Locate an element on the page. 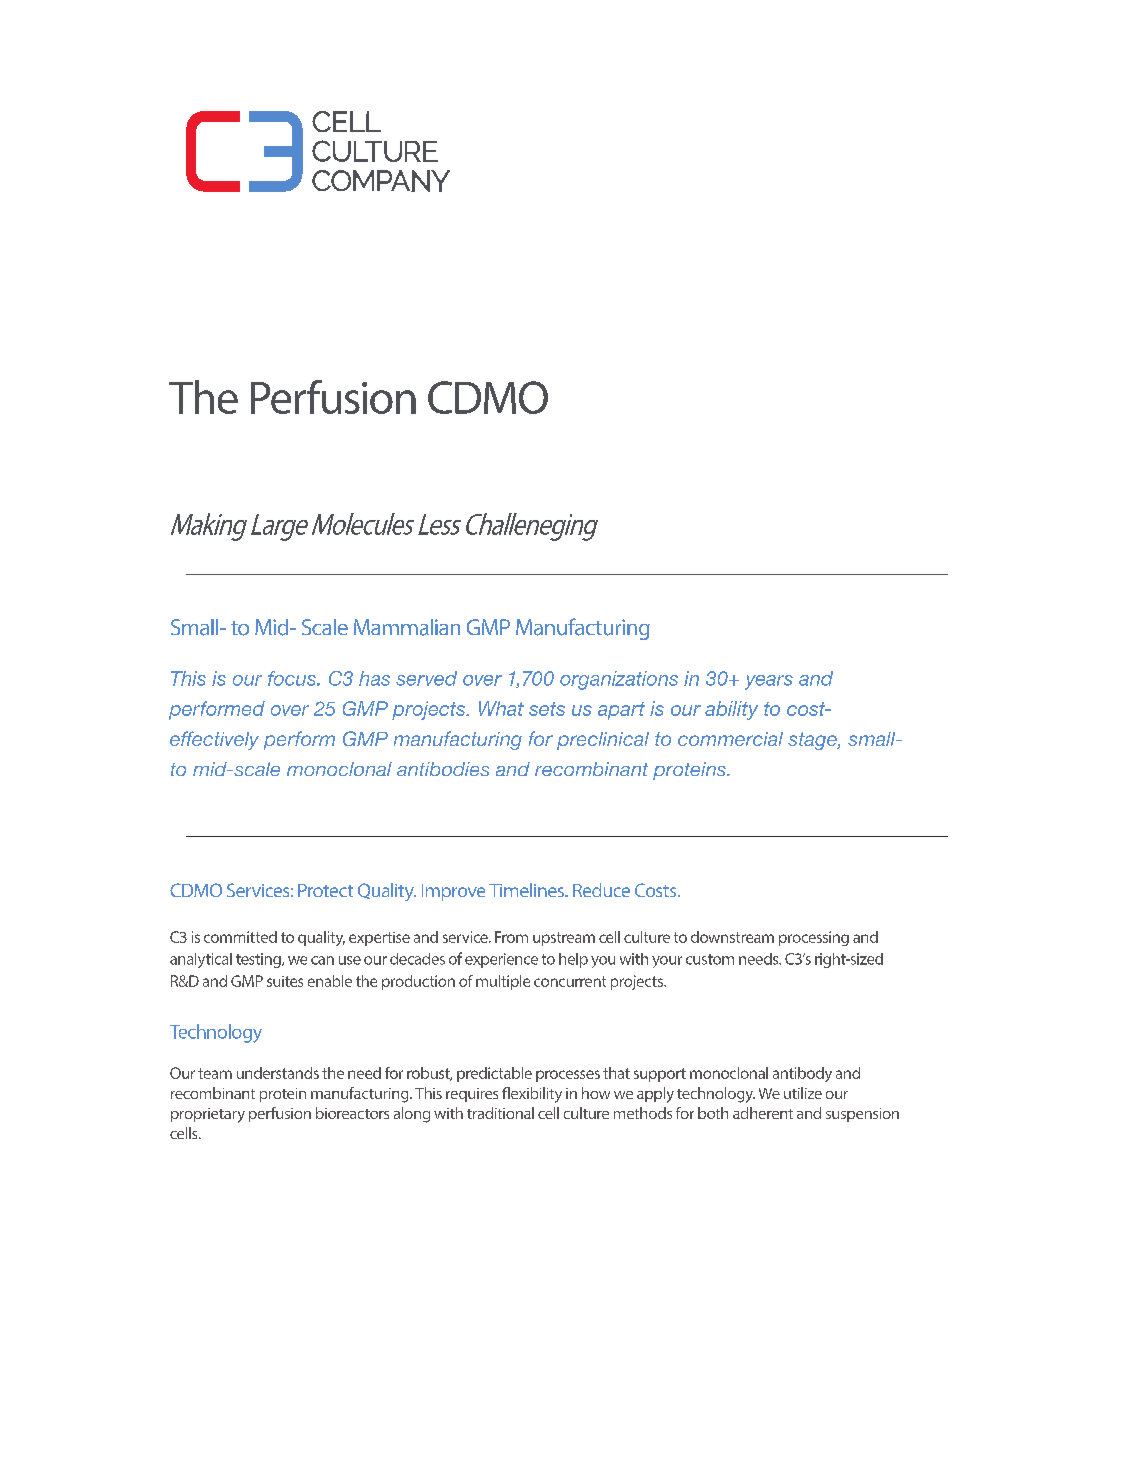 This document has width=1135, height=1468. organizations is located at coordinates (619, 680).
